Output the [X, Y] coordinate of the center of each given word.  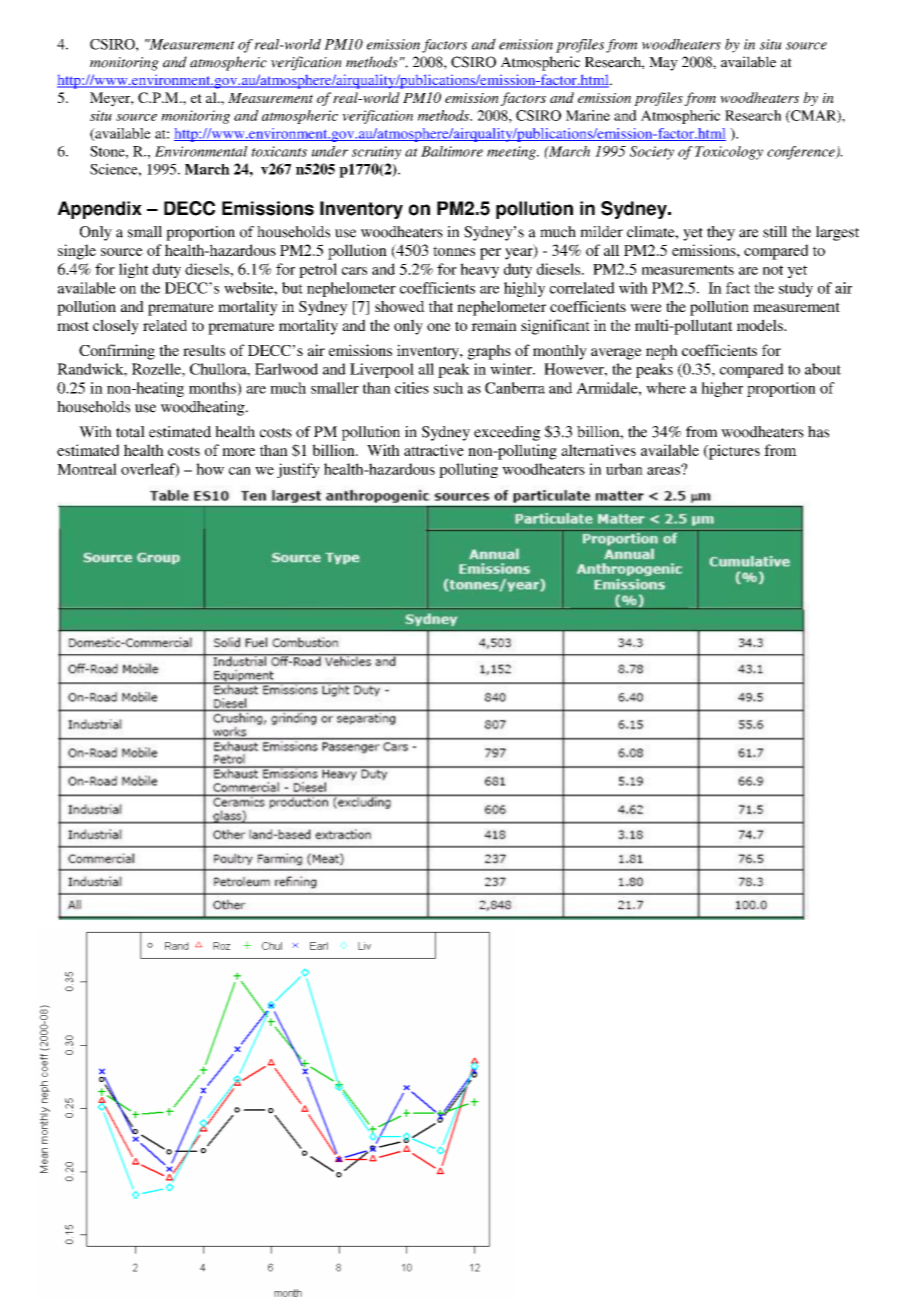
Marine [588, 115]
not [773, 270]
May [663, 64]
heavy [479, 270]
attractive [434, 450]
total [130, 432]
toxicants [279, 151]
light [134, 270]
